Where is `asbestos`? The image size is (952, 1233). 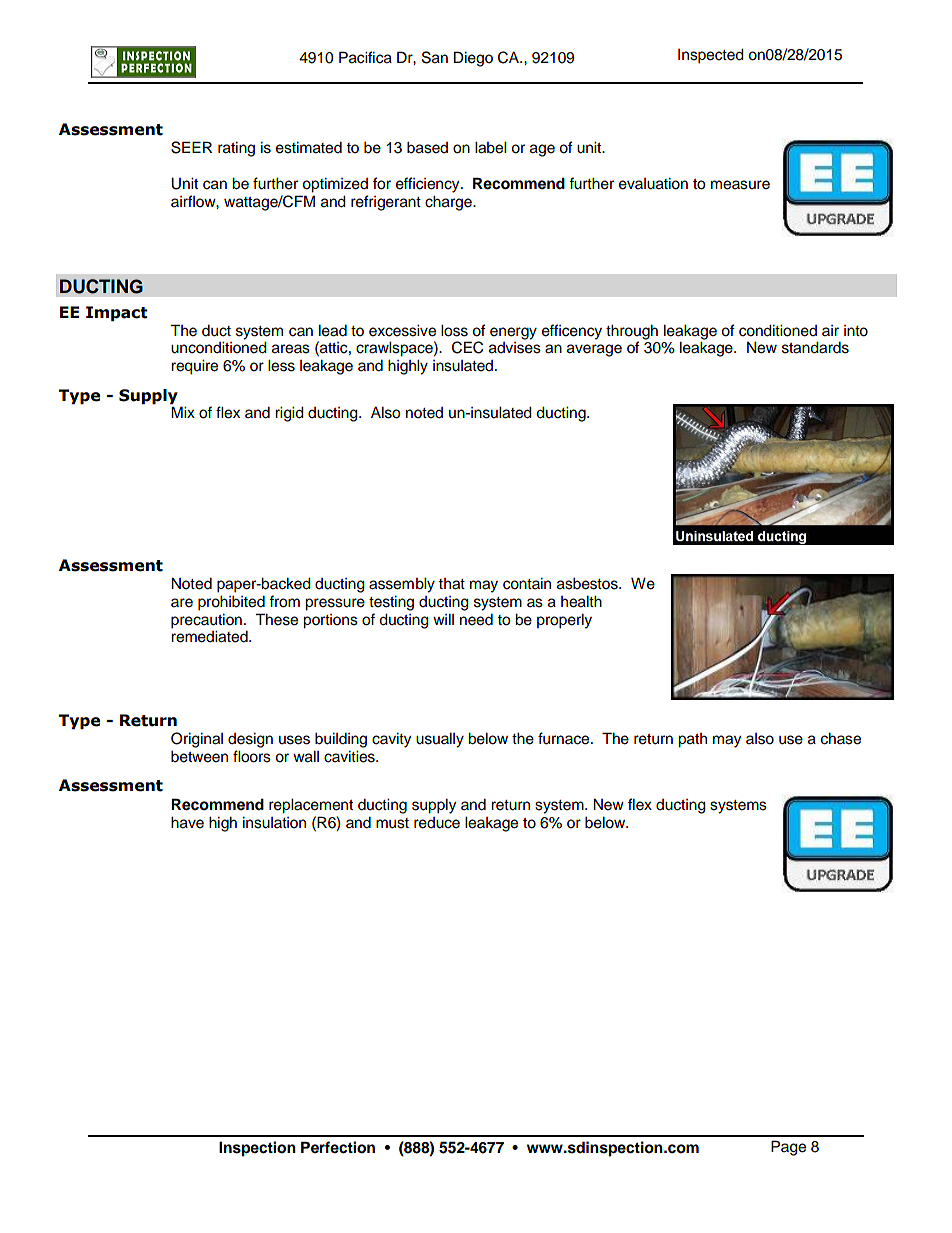 asbestos is located at coordinates (588, 584).
